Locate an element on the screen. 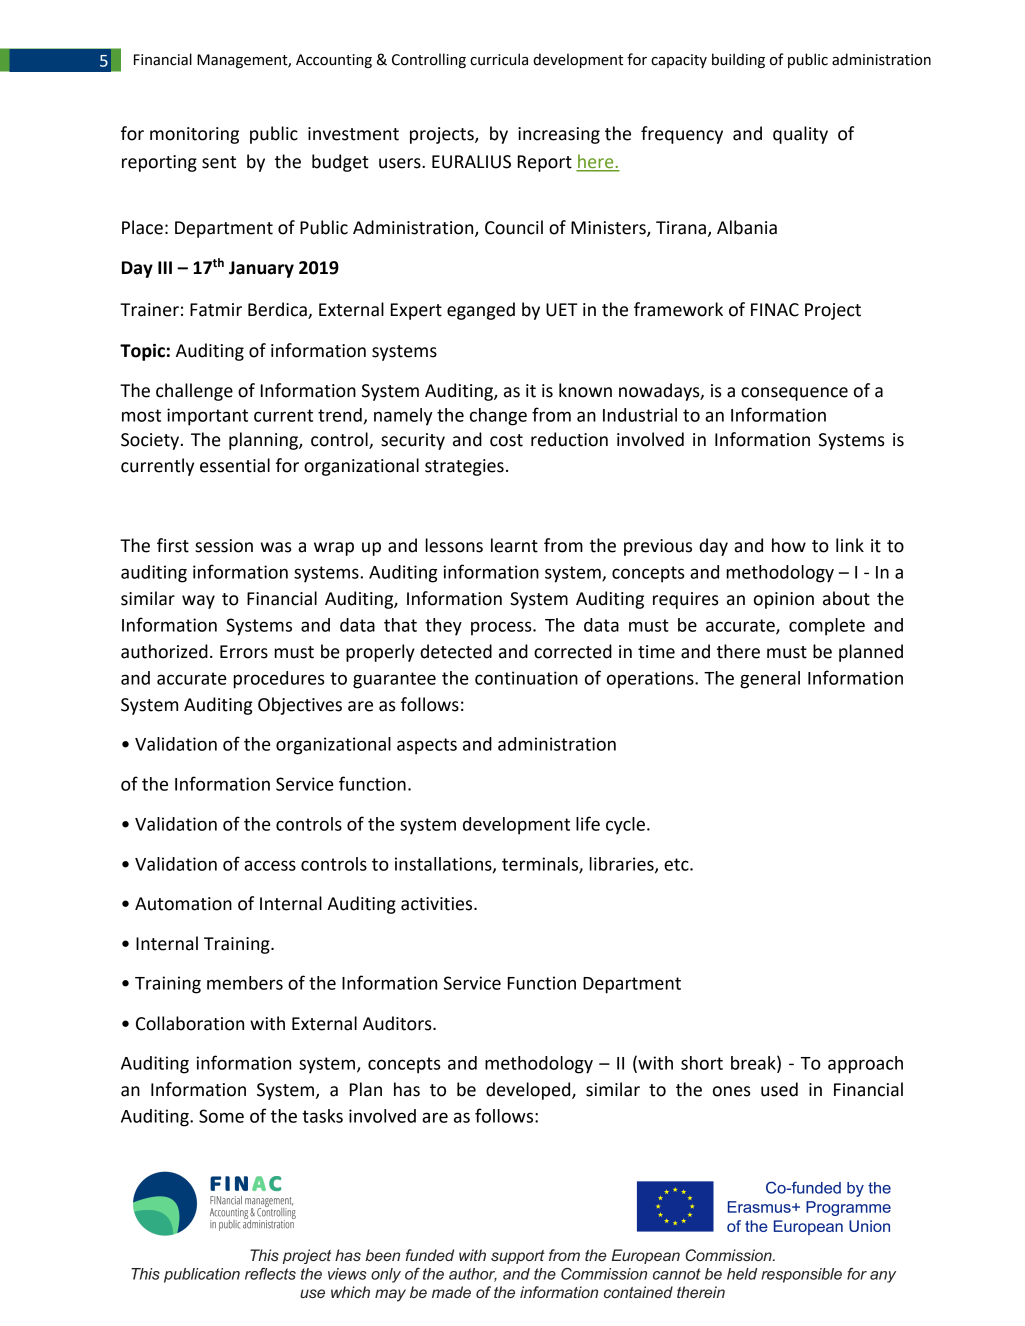 This screenshot has width=1025, height=1326. responsible is located at coordinates (801, 1275).
